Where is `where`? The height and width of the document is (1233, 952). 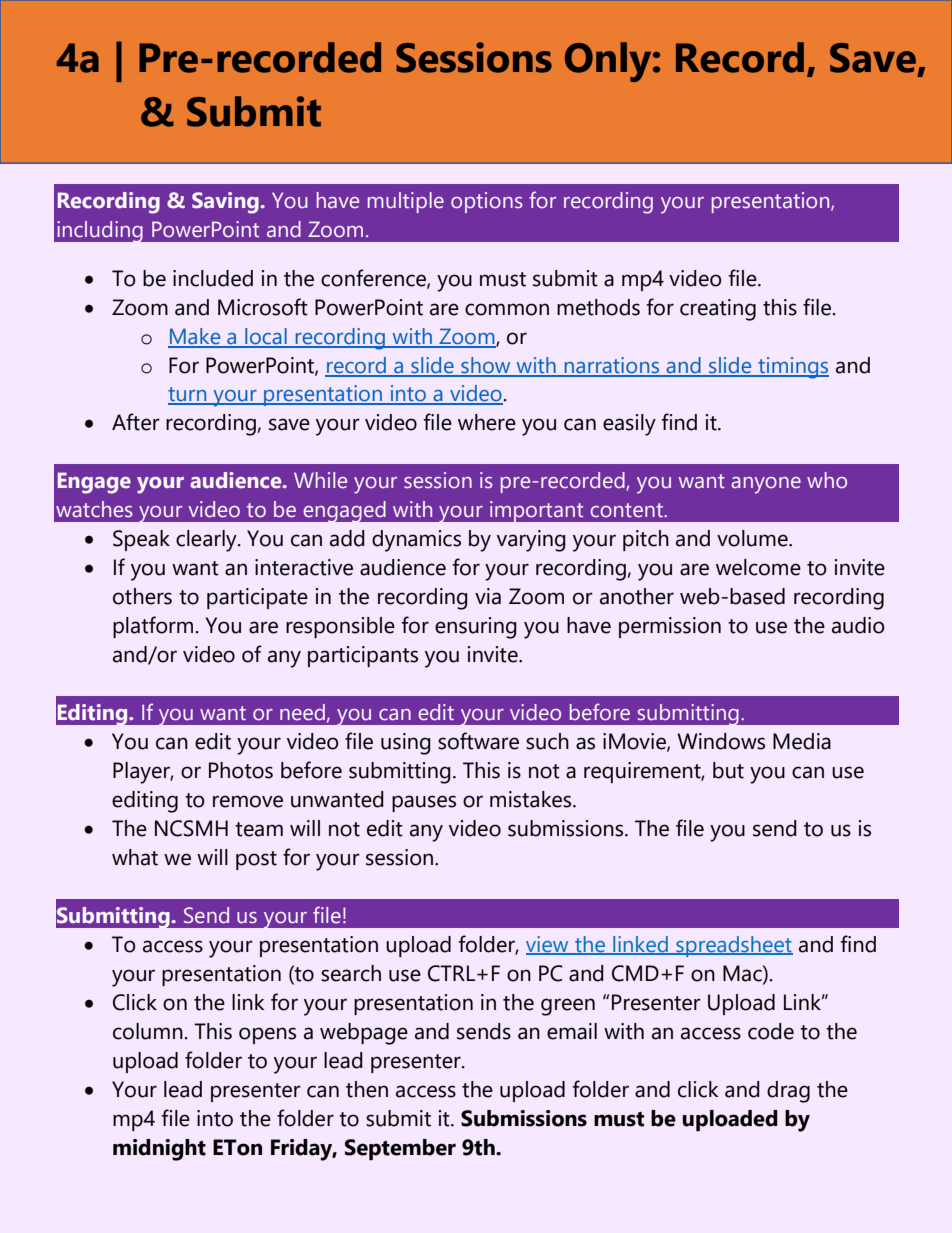 where is located at coordinates (487, 422).
